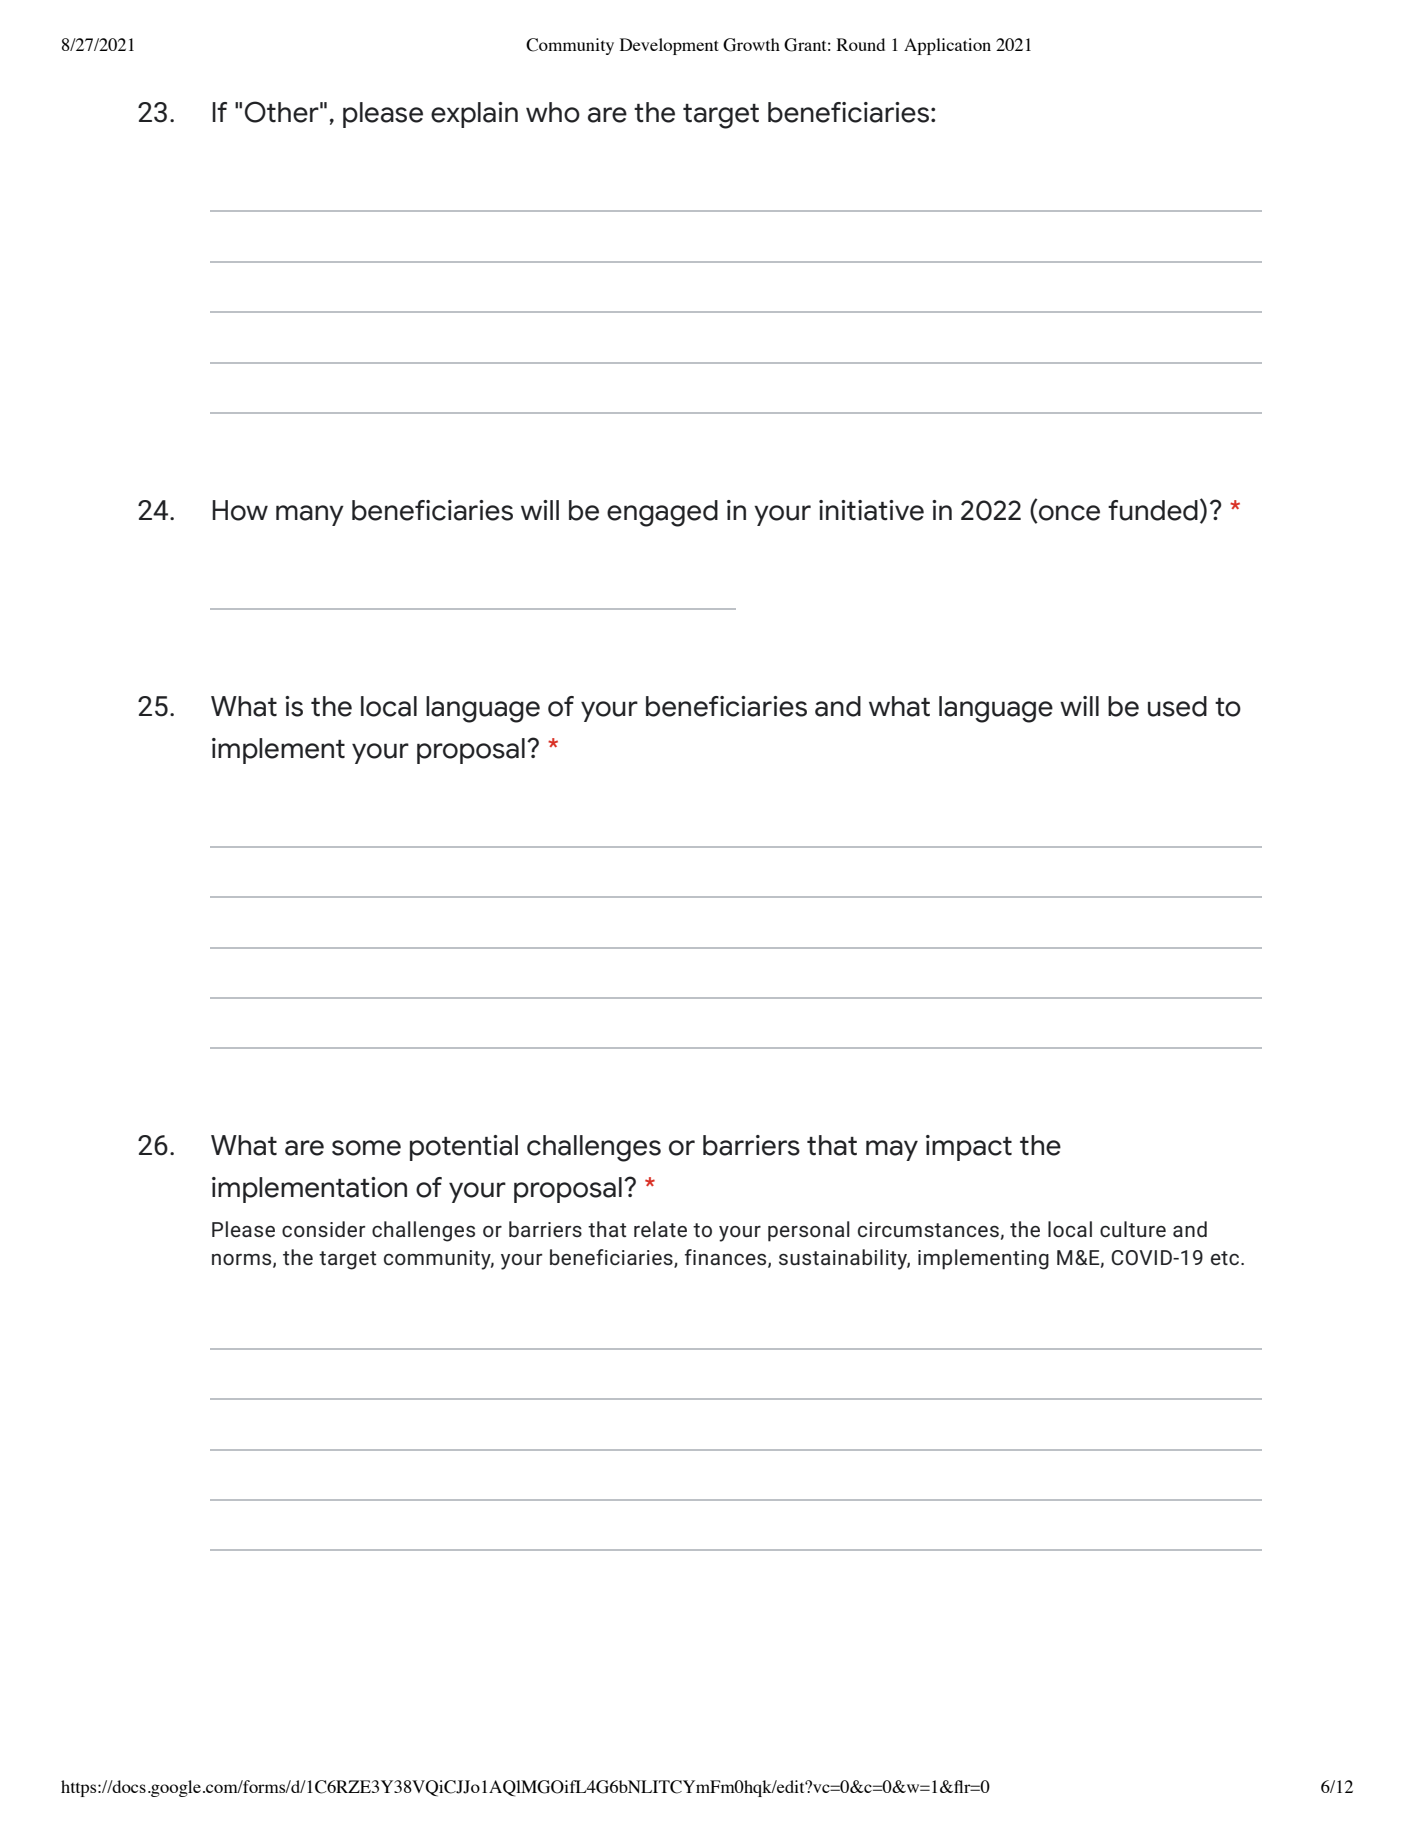 Image resolution: width=1415 pixels, height=1832 pixels. I want to click on culture, so click(1133, 1229).
